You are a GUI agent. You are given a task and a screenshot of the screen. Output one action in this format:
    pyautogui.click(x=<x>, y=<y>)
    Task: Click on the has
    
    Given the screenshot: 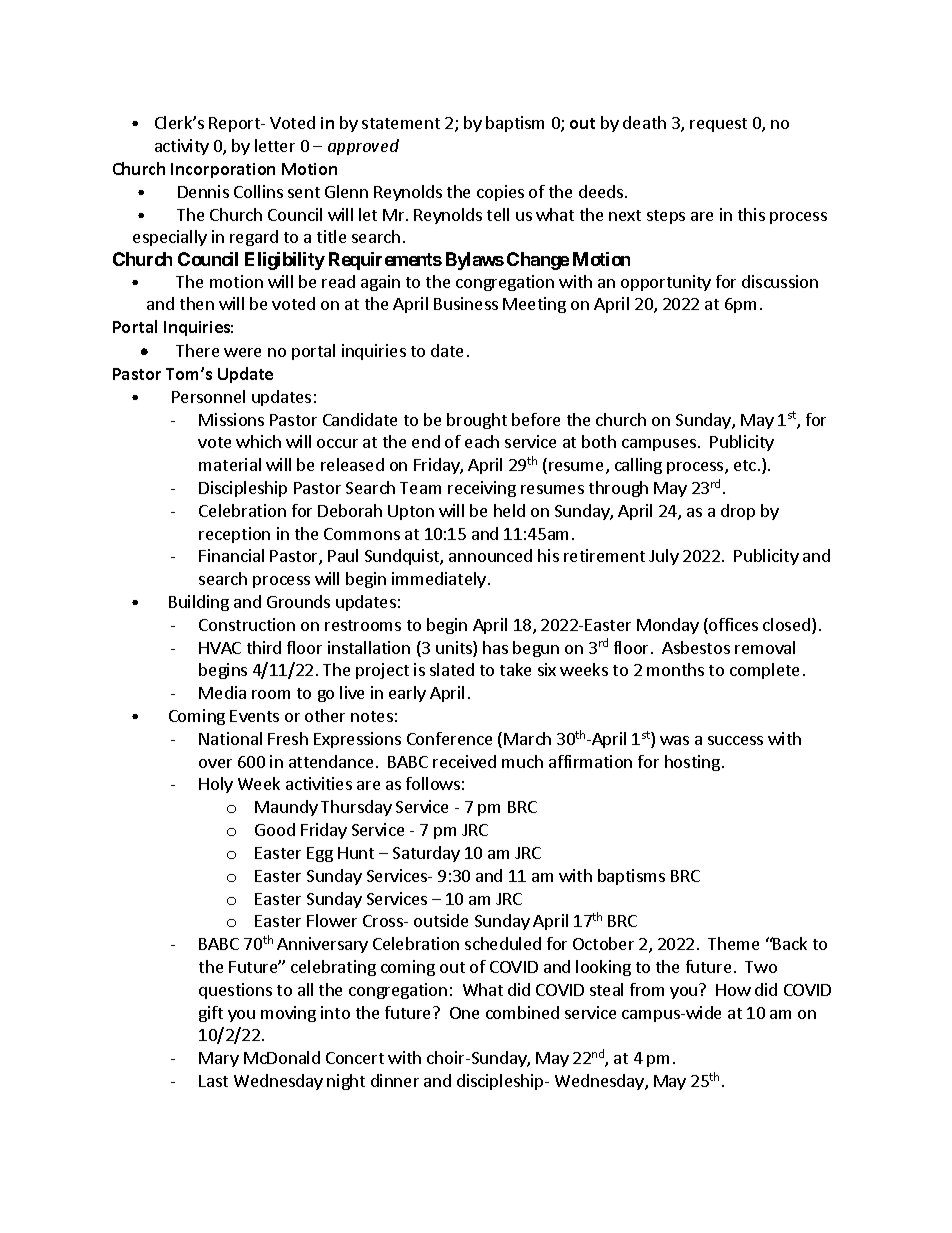 What is the action you would take?
    pyautogui.click(x=495, y=647)
